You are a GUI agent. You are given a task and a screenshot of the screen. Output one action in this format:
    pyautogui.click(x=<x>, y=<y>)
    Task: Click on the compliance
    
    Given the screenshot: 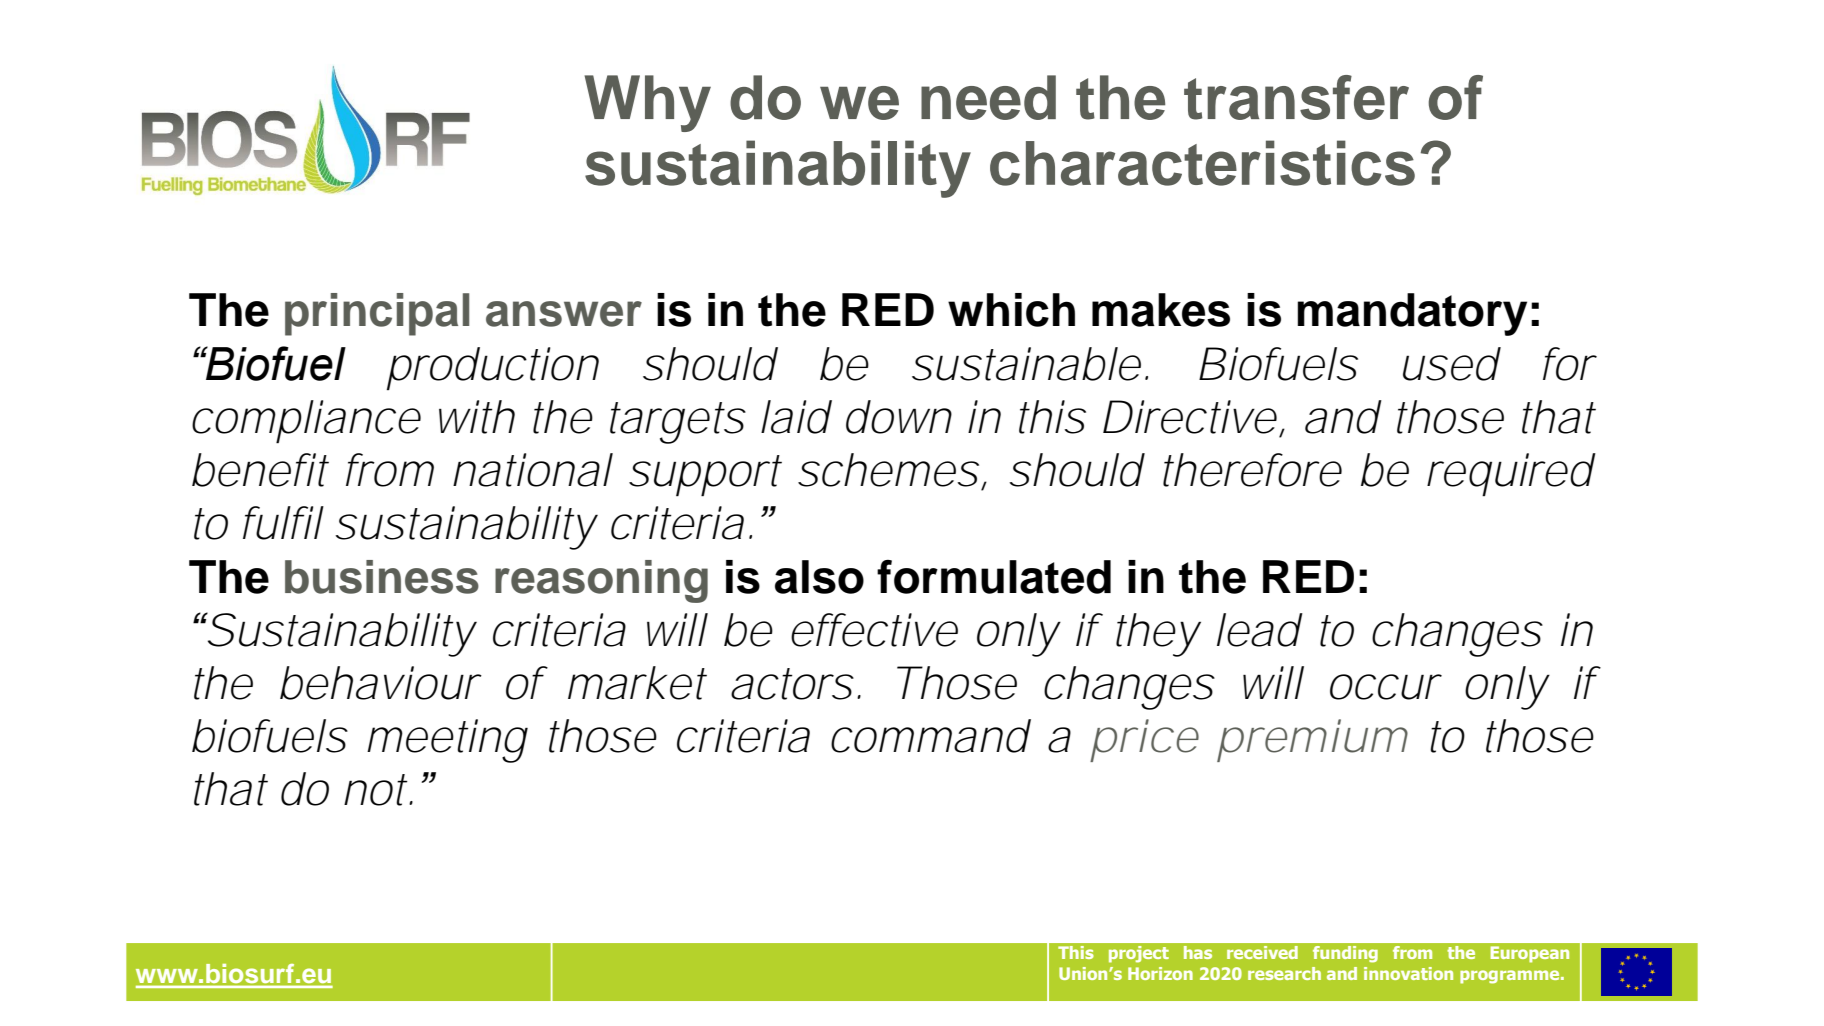 What is the action you would take?
    pyautogui.click(x=306, y=422)
